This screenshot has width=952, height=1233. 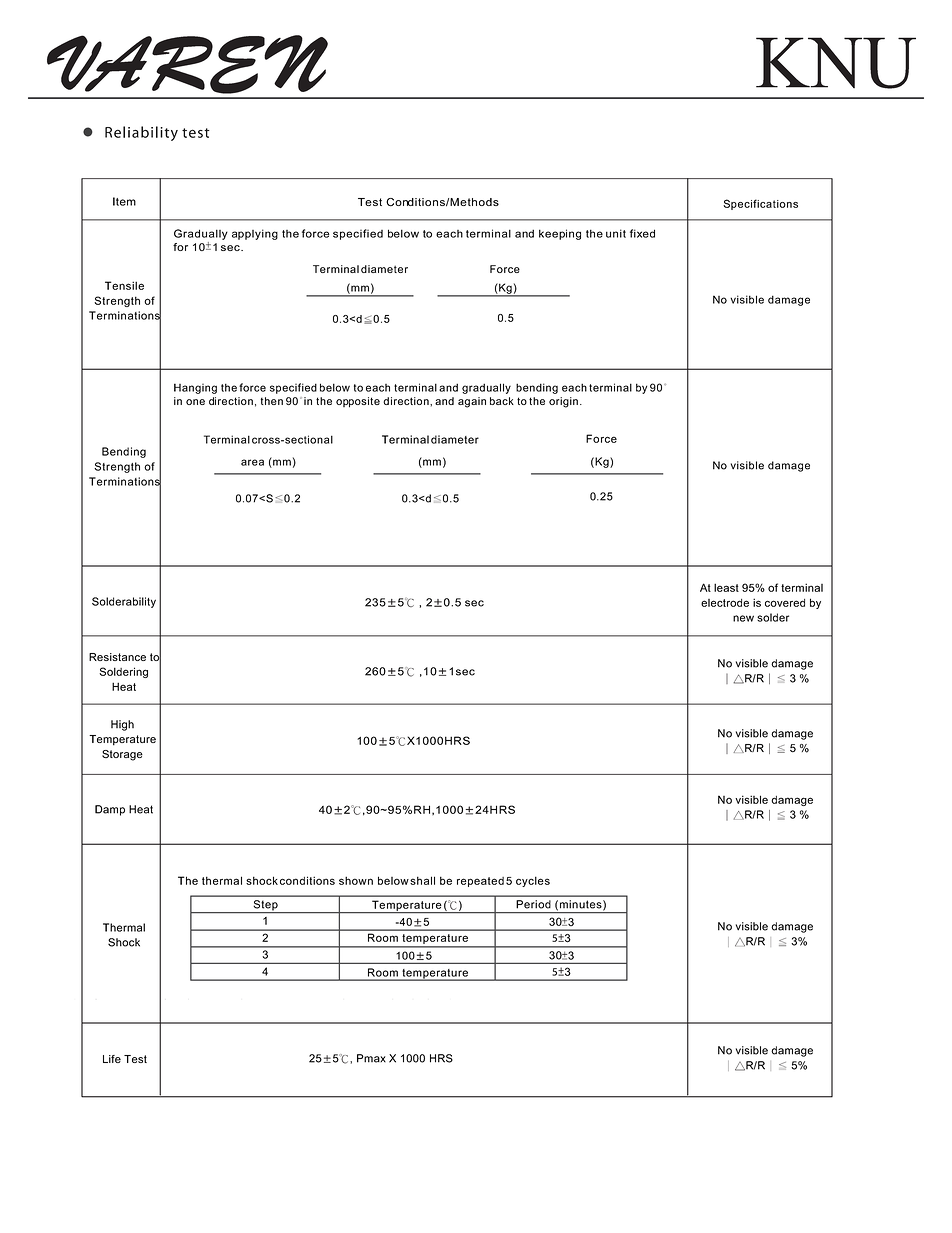 What do you see at coordinates (560, 234) in the screenshot?
I see `keeping` at bounding box center [560, 234].
